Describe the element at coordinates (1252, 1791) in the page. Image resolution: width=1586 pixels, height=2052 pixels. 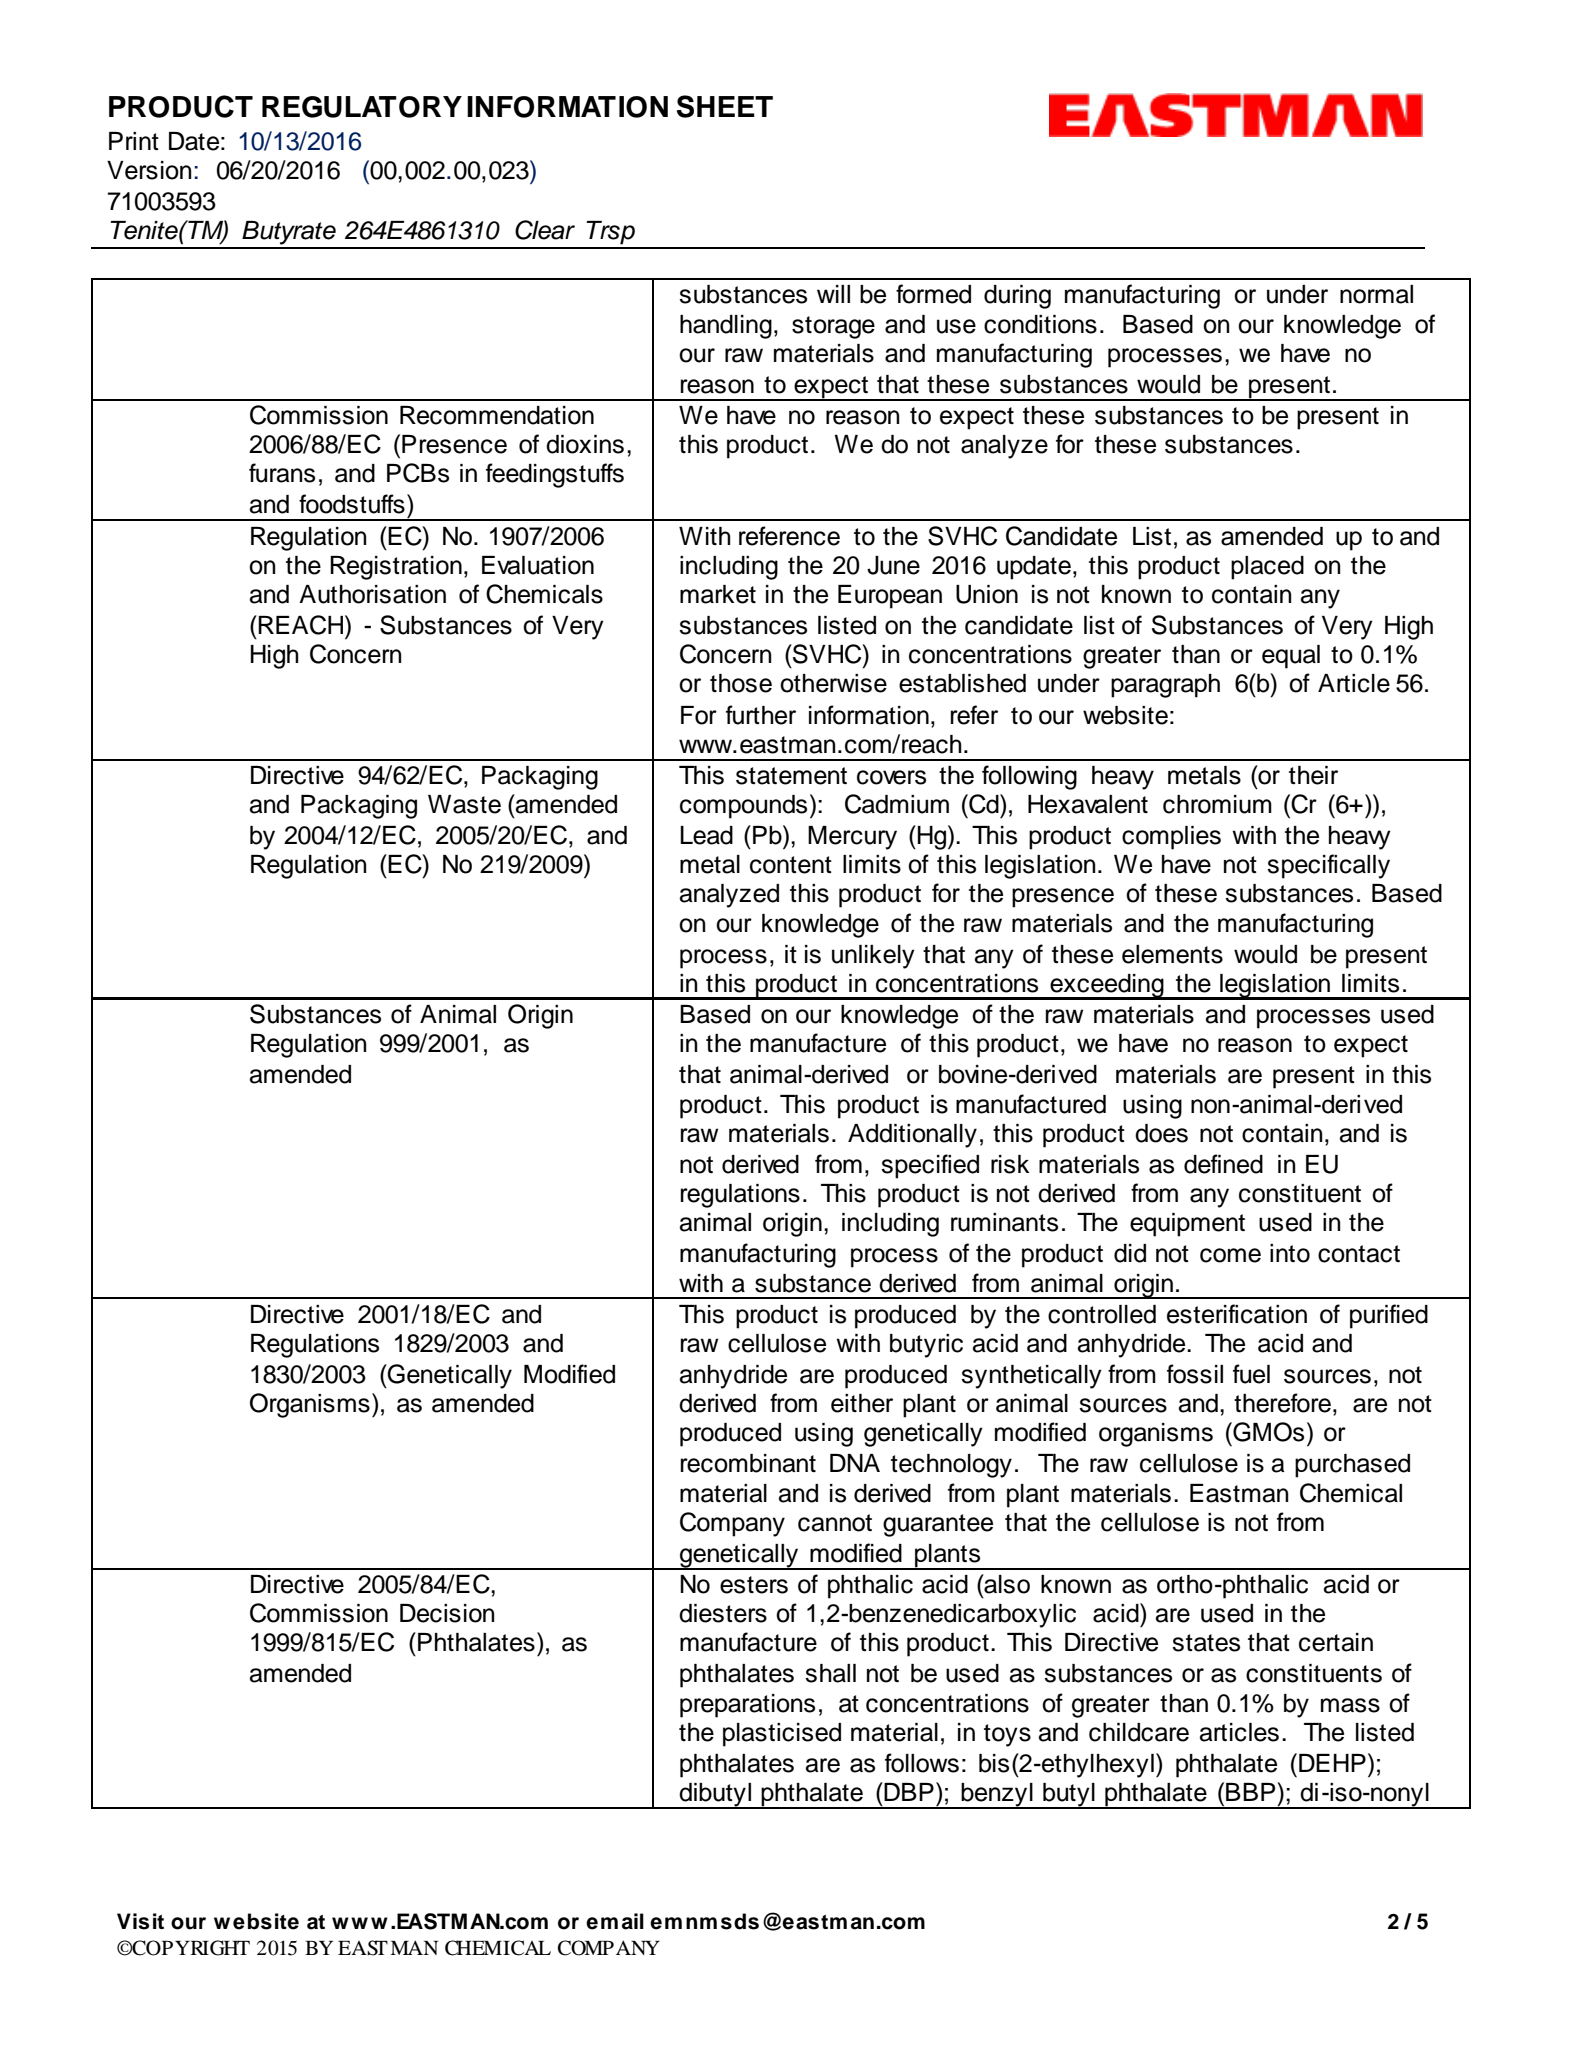
I see `BBP` at that location.
